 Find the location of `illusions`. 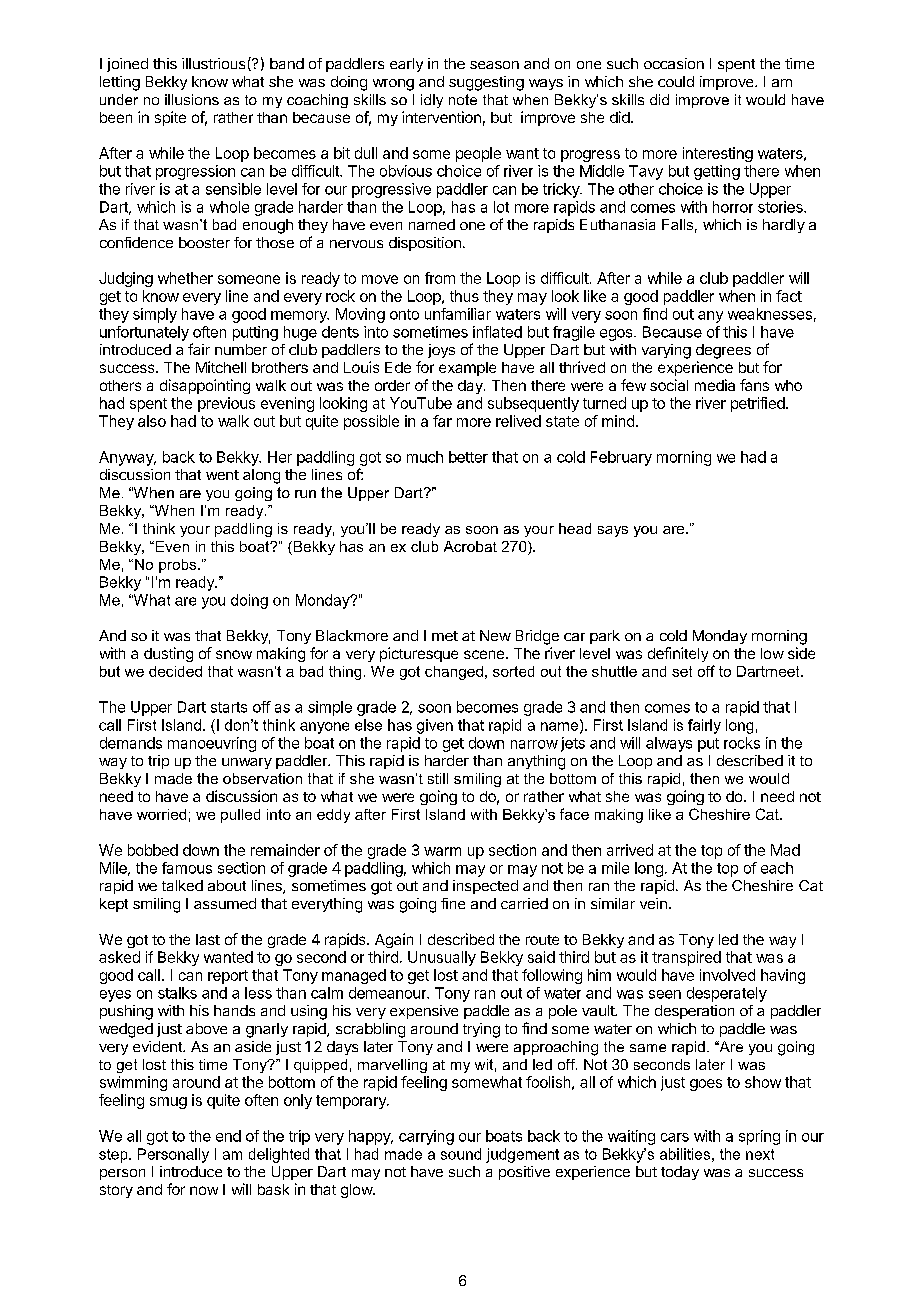

illusions is located at coordinates (192, 99).
